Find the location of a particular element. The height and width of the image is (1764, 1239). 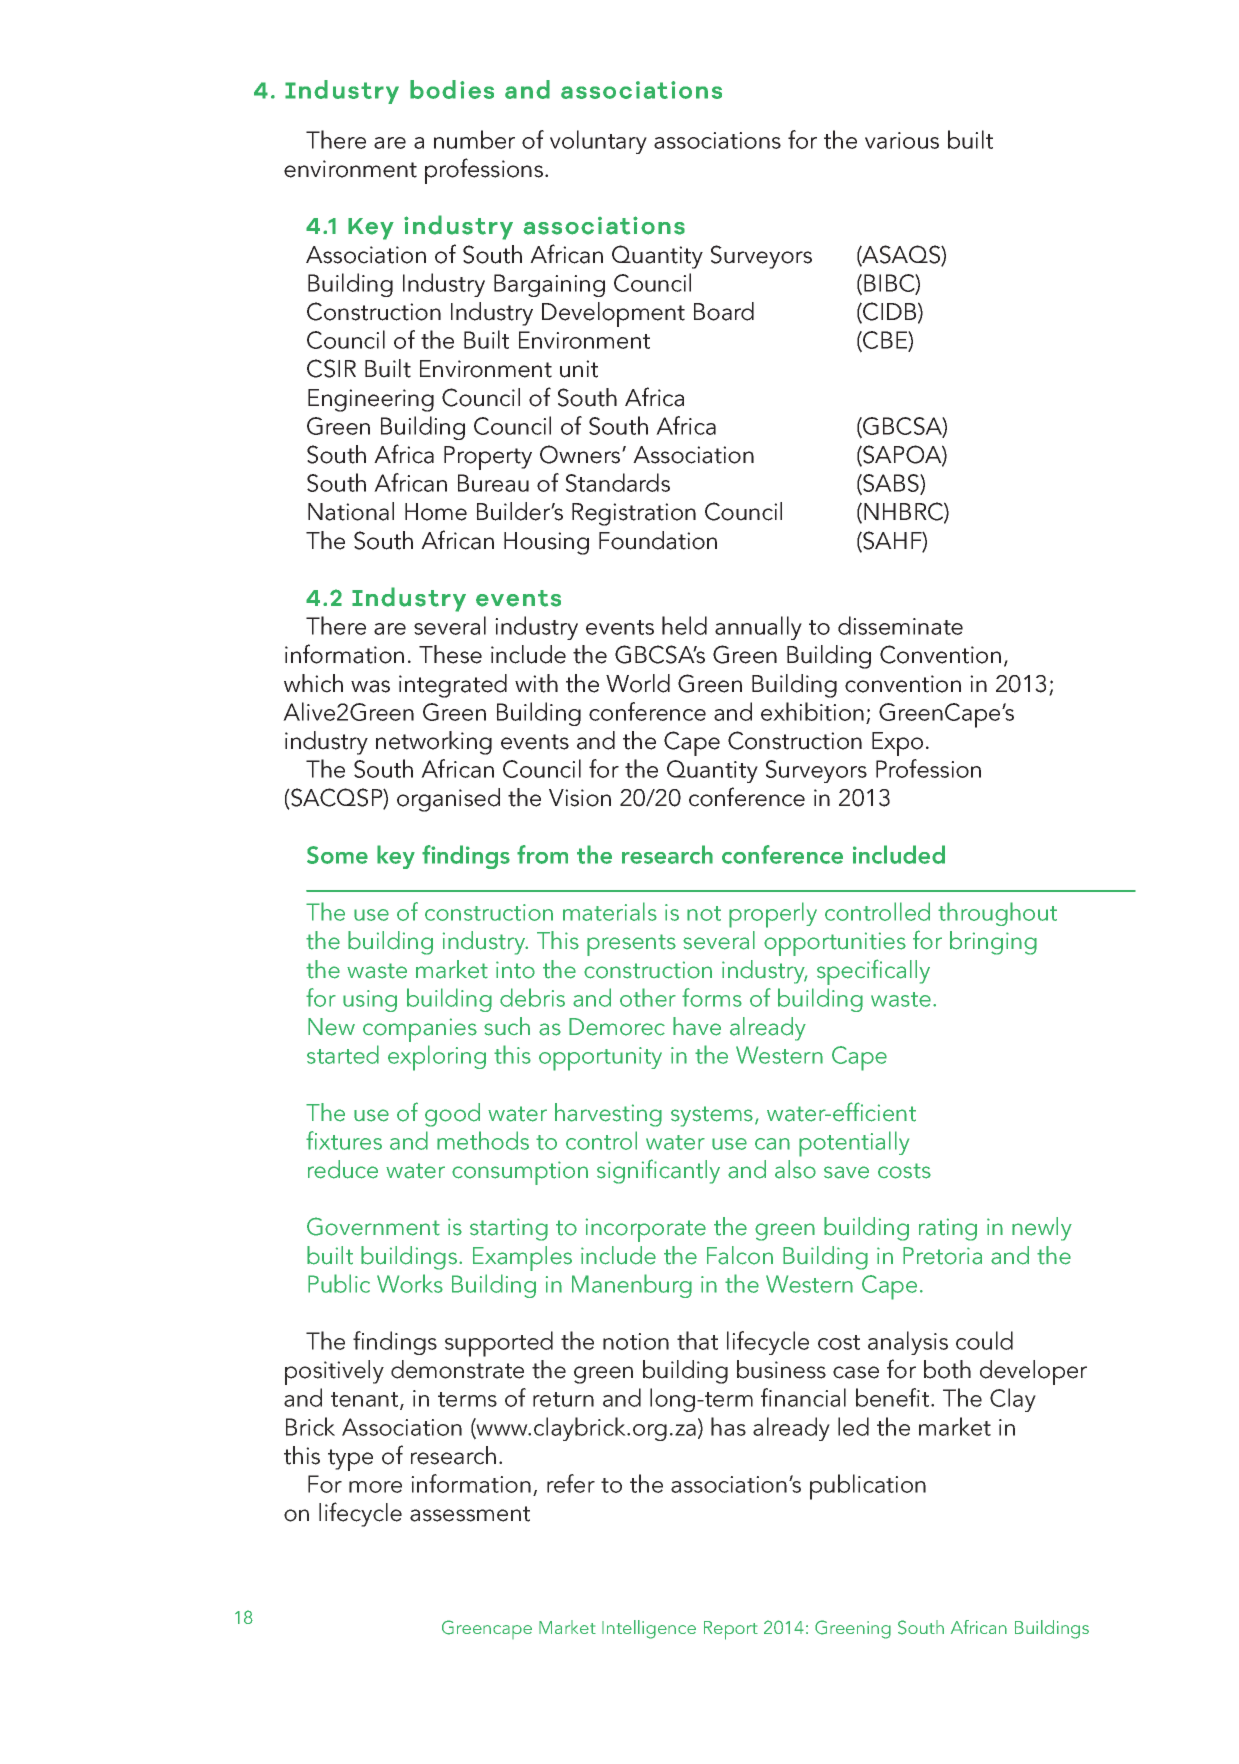

bodies is located at coordinates (452, 89).
